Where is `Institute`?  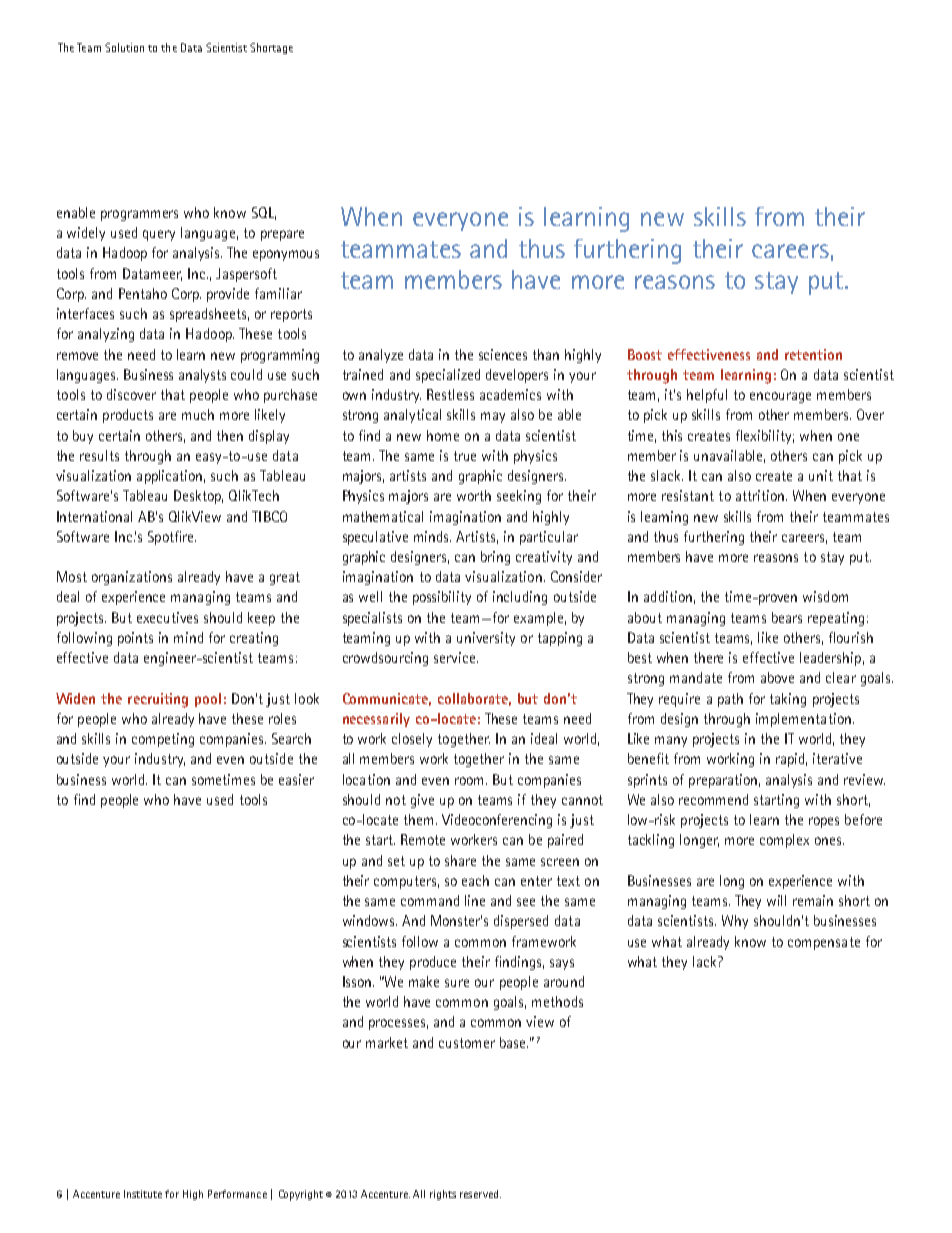
Institute is located at coordinates (143, 1194).
